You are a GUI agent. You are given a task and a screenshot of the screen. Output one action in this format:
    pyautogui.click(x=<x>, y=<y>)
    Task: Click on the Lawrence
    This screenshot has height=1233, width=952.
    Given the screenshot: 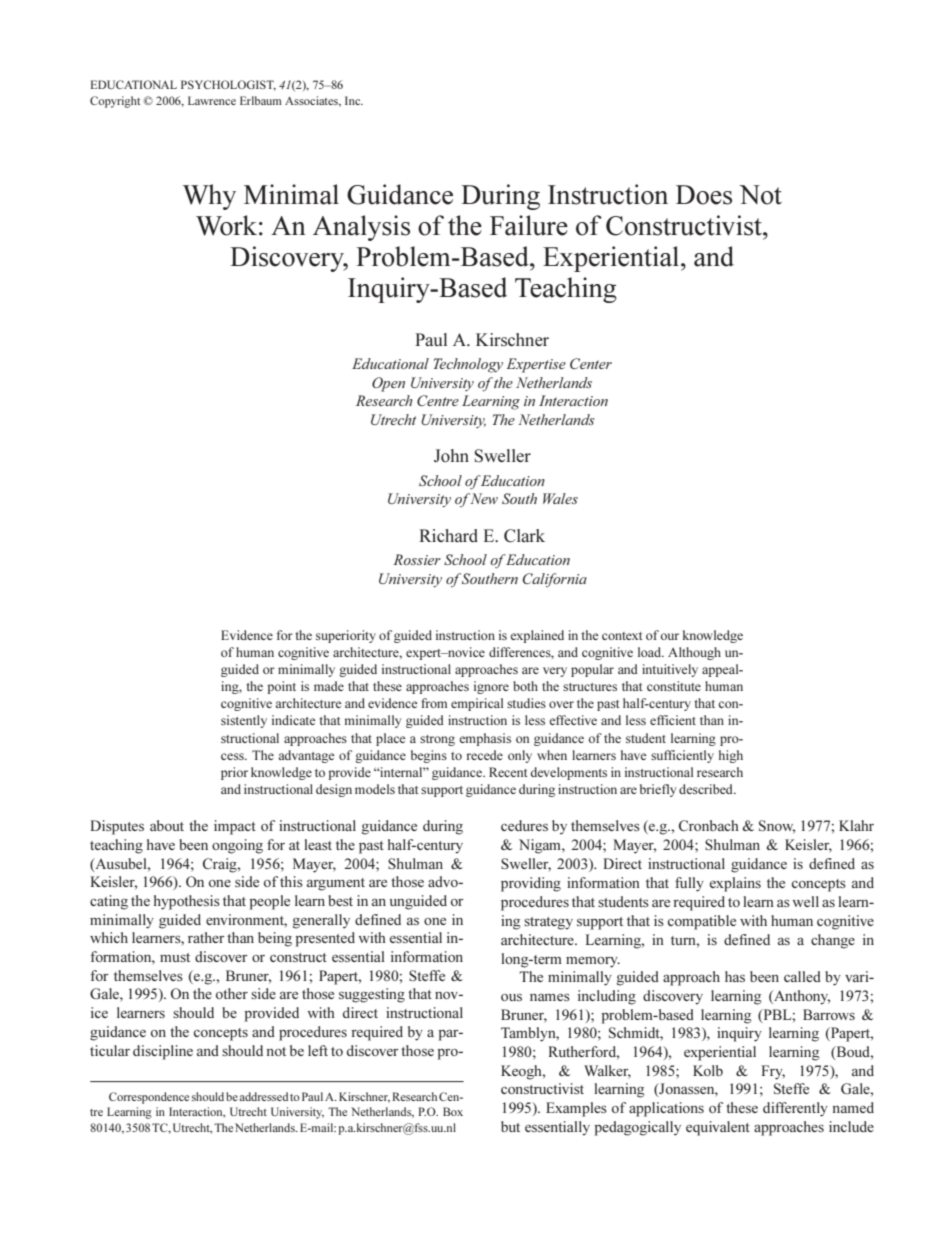 What is the action you would take?
    pyautogui.click(x=212, y=100)
